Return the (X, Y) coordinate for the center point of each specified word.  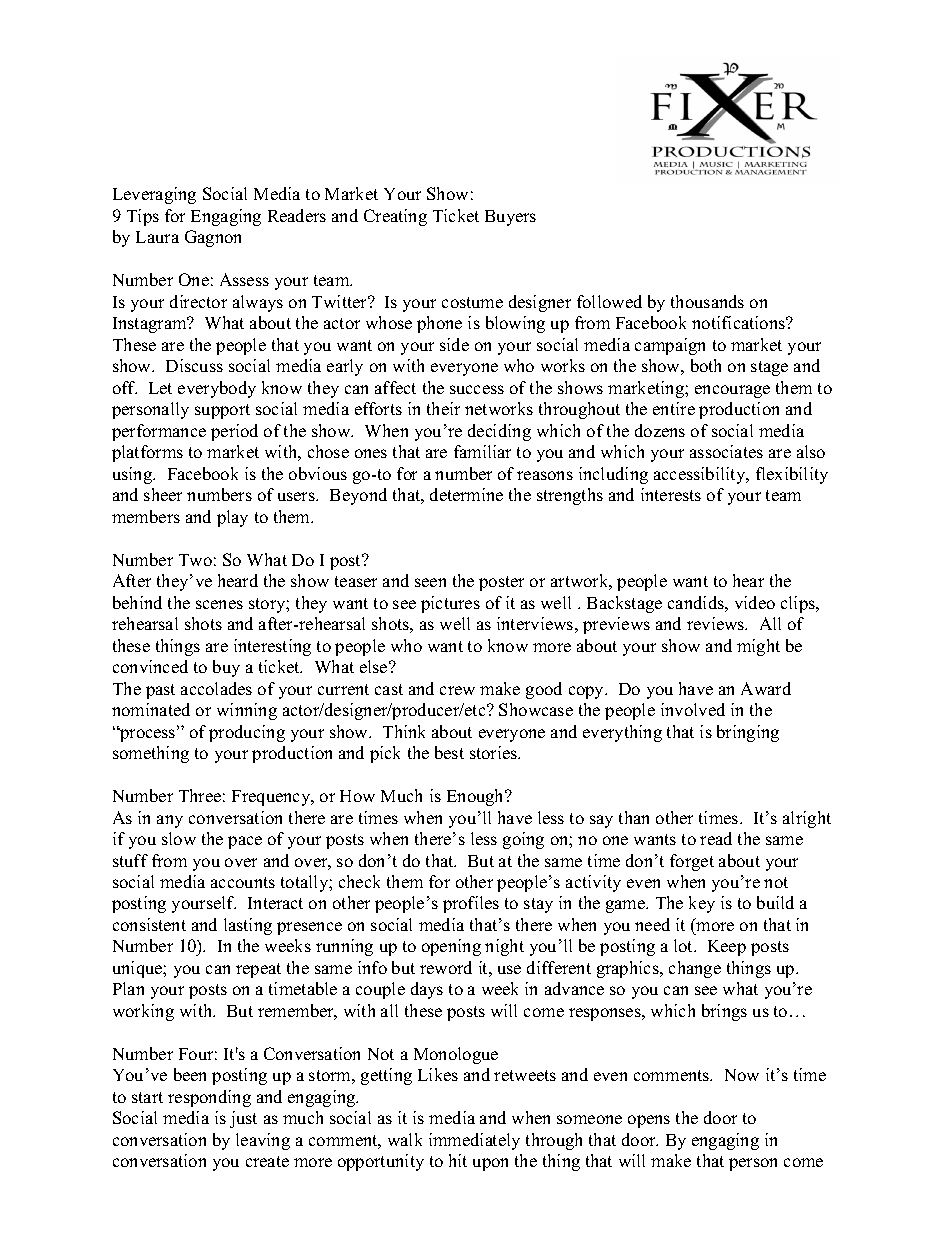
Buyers (510, 218)
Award (766, 688)
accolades (216, 688)
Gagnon (213, 238)
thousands (707, 301)
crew (457, 690)
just (243, 1119)
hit (458, 1160)
